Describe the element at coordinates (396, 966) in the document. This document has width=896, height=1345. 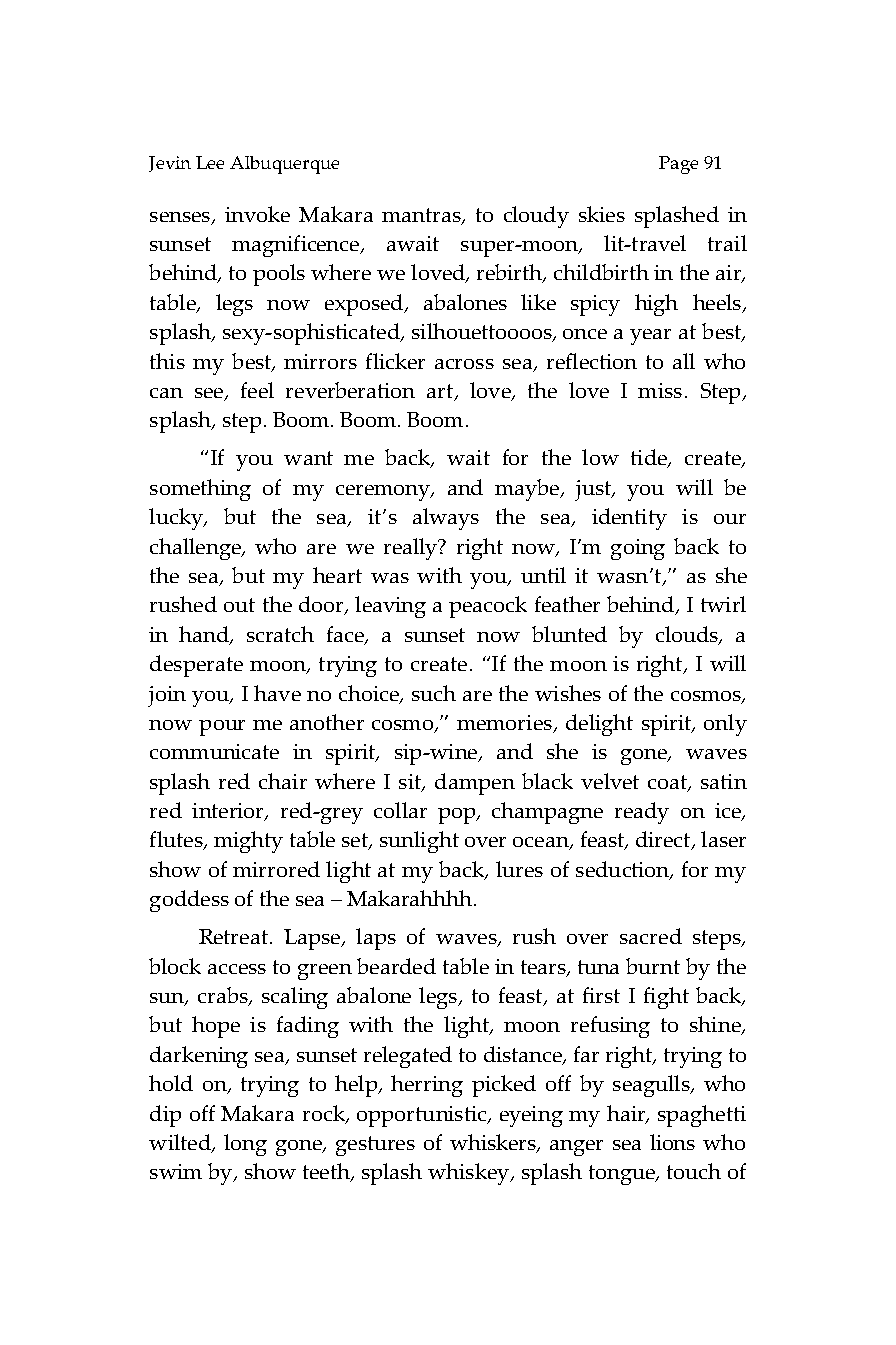
I see `bearded` at that location.
